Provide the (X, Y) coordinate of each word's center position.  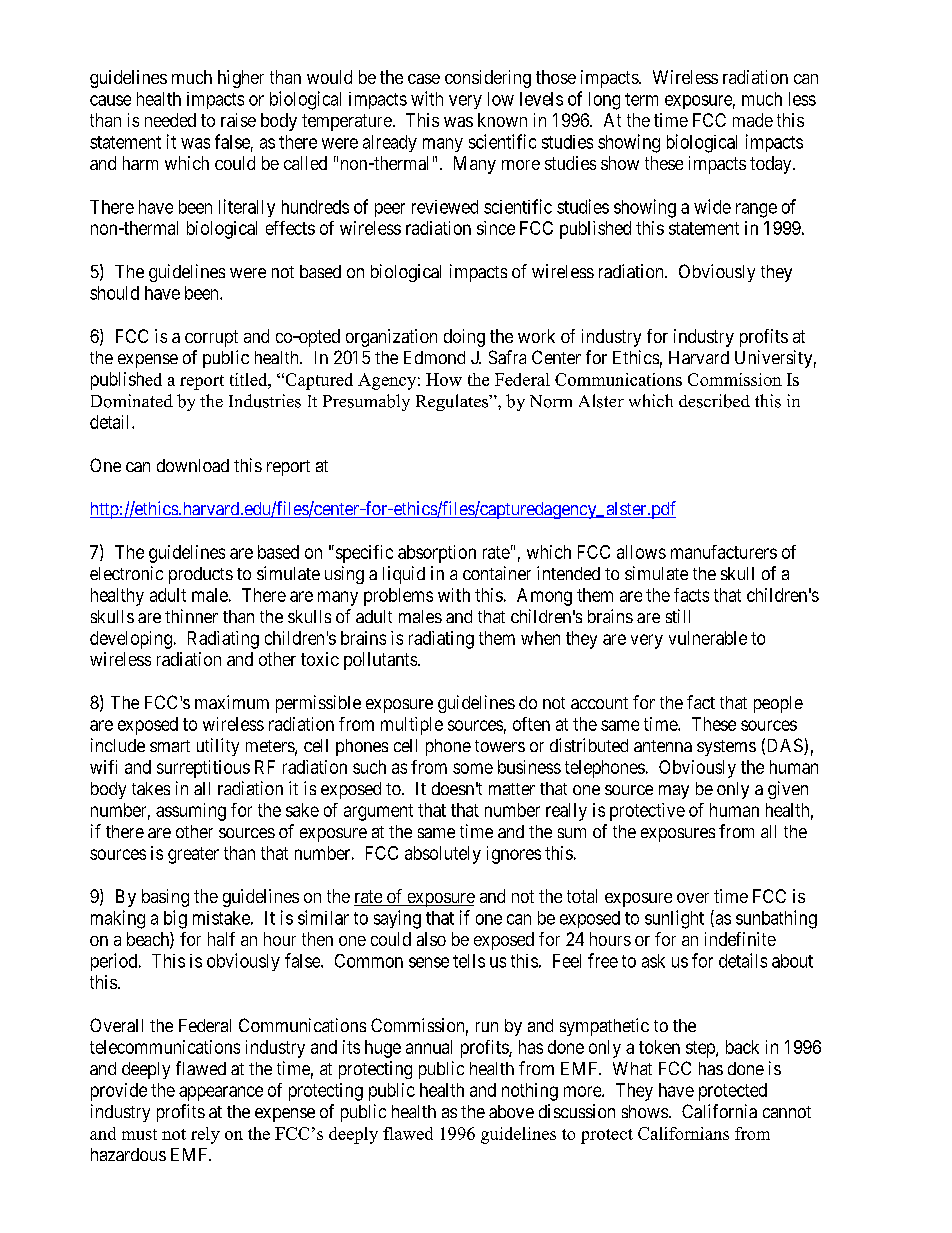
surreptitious (203, 769)
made (753, 120)
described (714, 401)
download (193, 465)
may (674, 792)
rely (205, 1135)
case (424, 79)
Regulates (453, 402)
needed (170, 120)
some (473, 768)
